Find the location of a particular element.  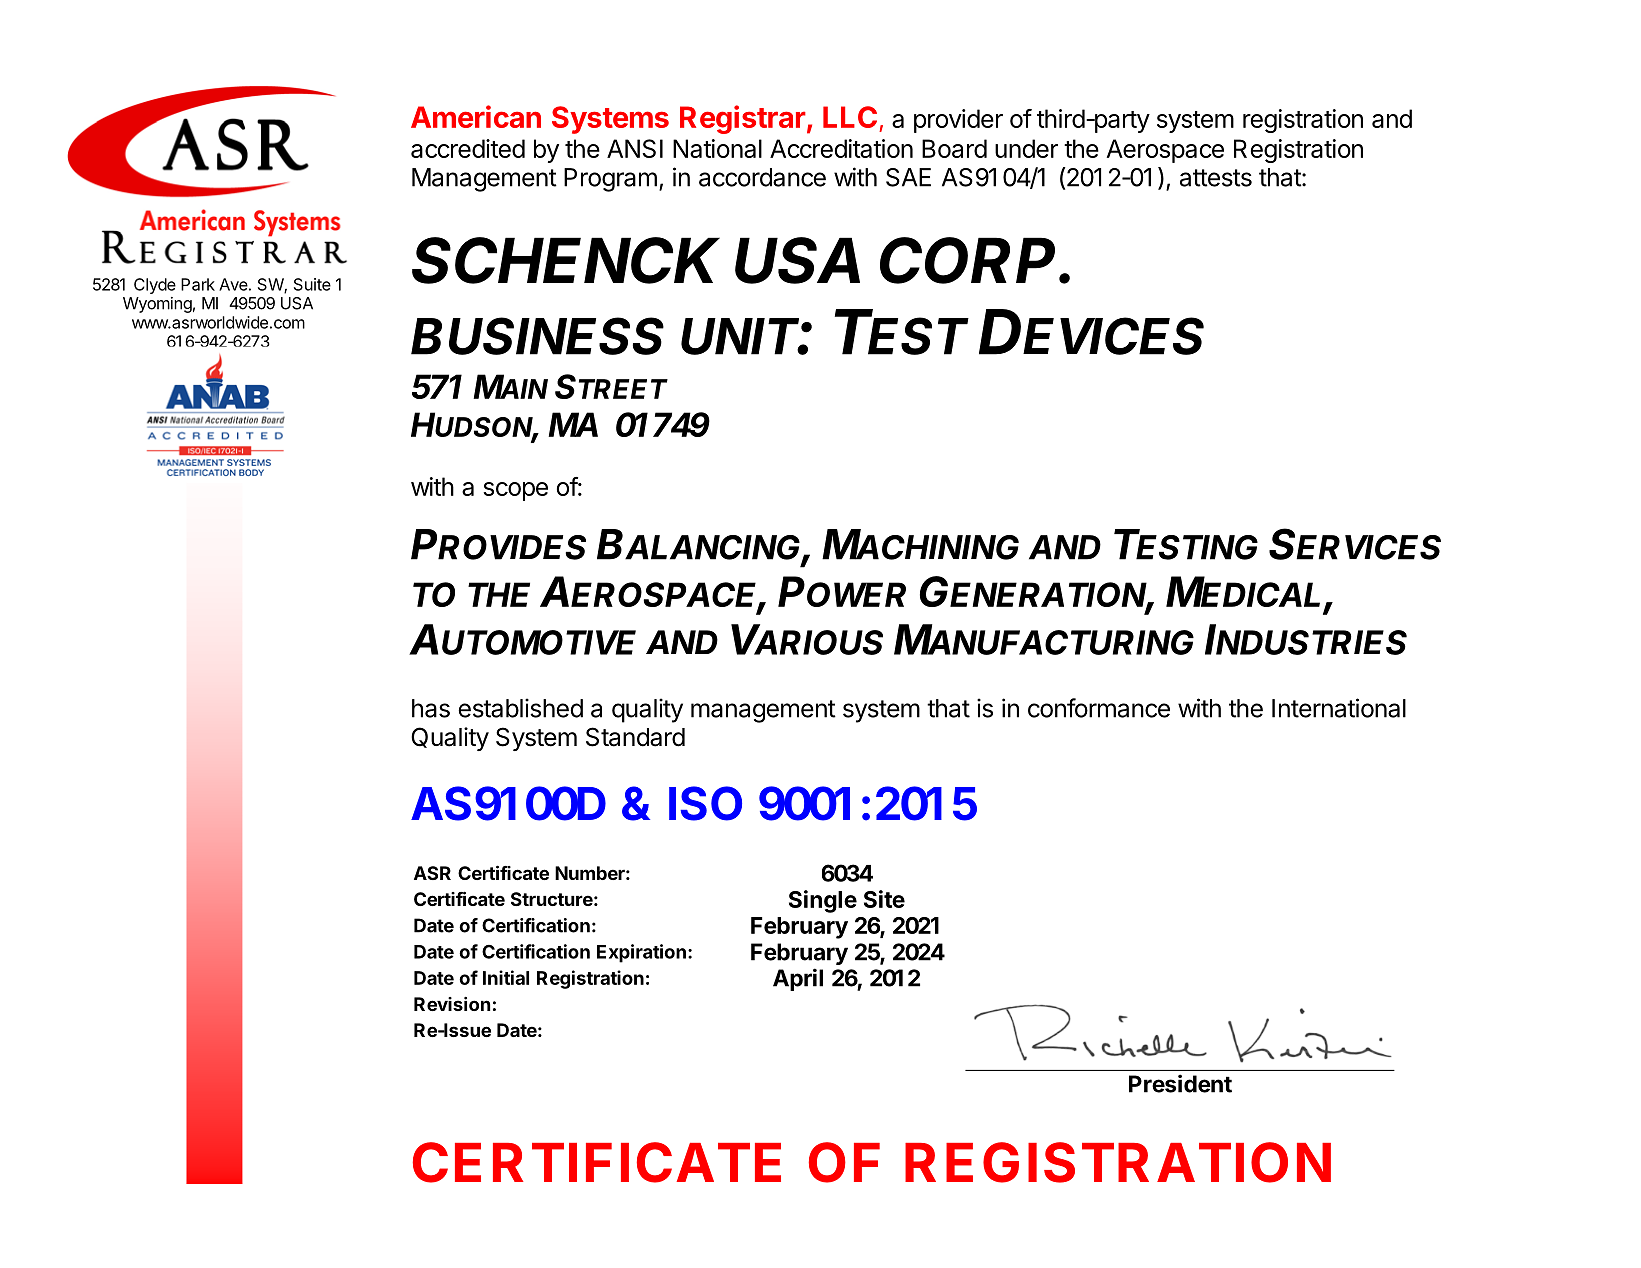

scope is located at coordinates (515, 491).
